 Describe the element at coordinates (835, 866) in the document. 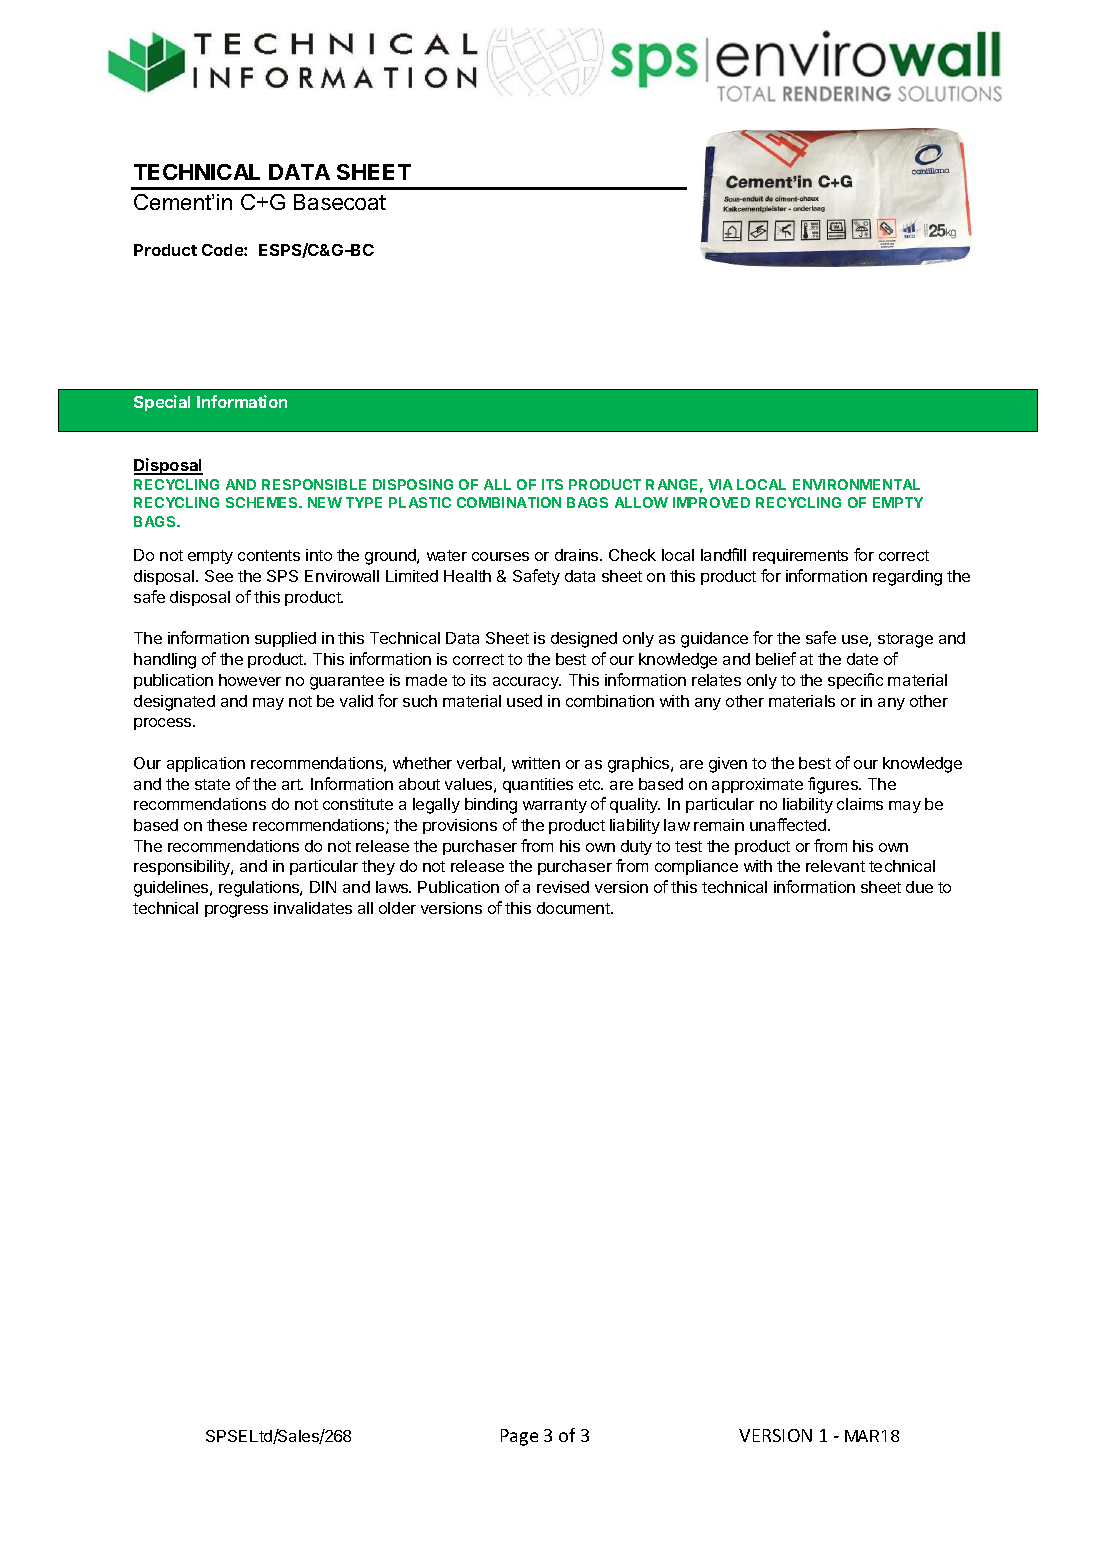

I see `relevant` at that location.
